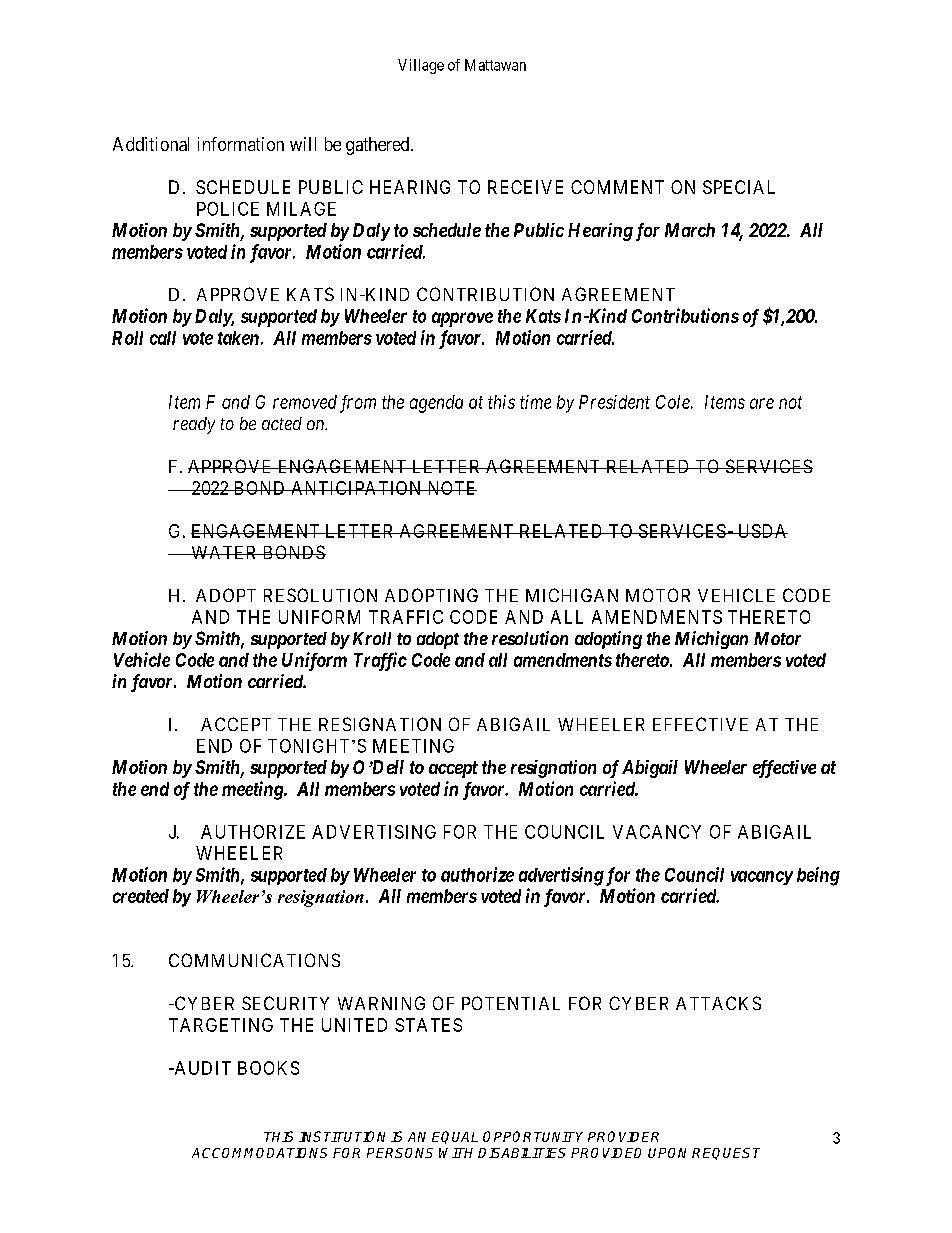 The image size is (952, 1233). What do you see at coordinates (421, 66) in the screenshot?
I see `Village` at bounding box center [421, 66].
